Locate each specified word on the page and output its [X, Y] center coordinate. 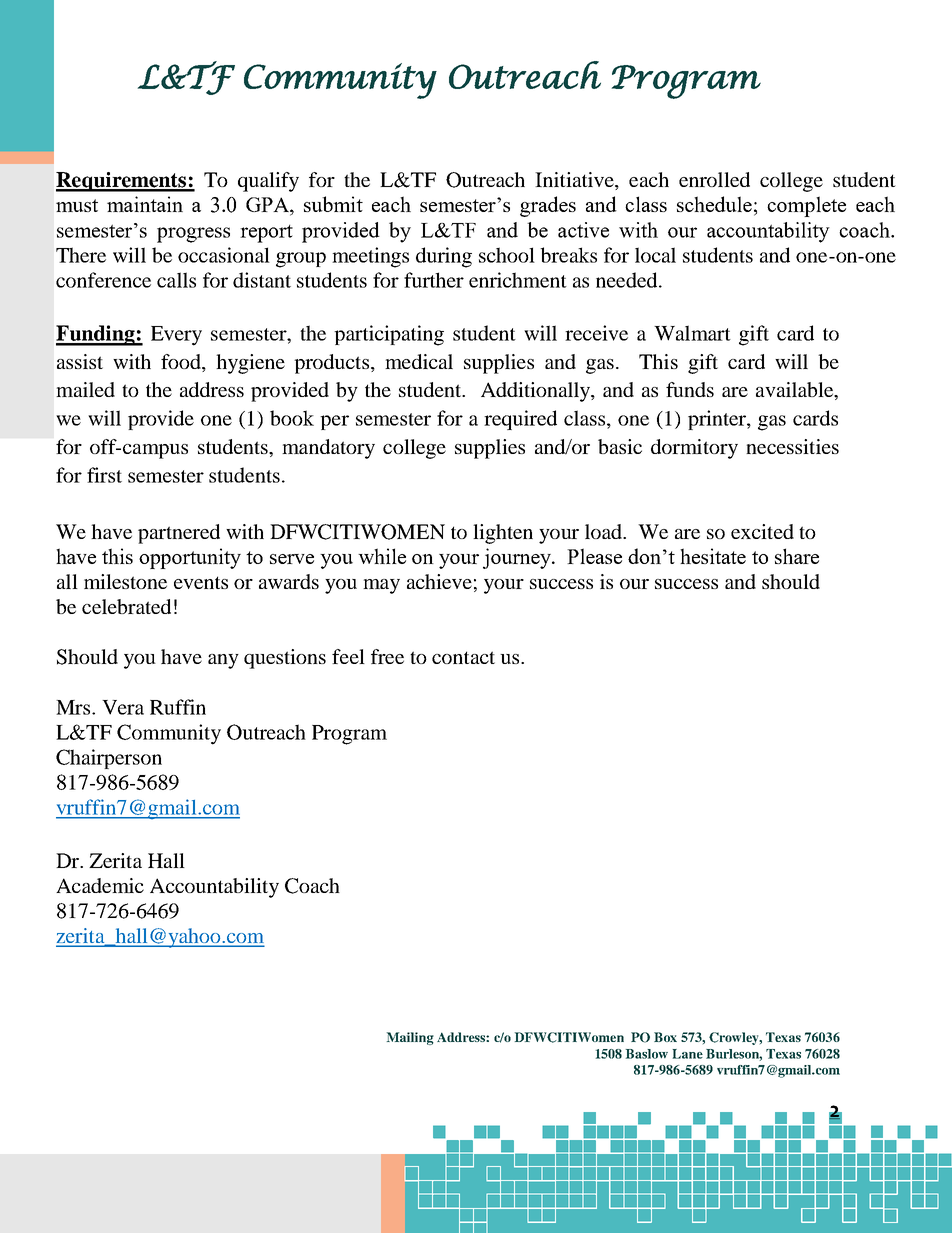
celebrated [126, 606]
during [444, 257]
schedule [714, 204]
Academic [100, 885]
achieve [439, 581]
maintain [145, 204]
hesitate [713, 556]
